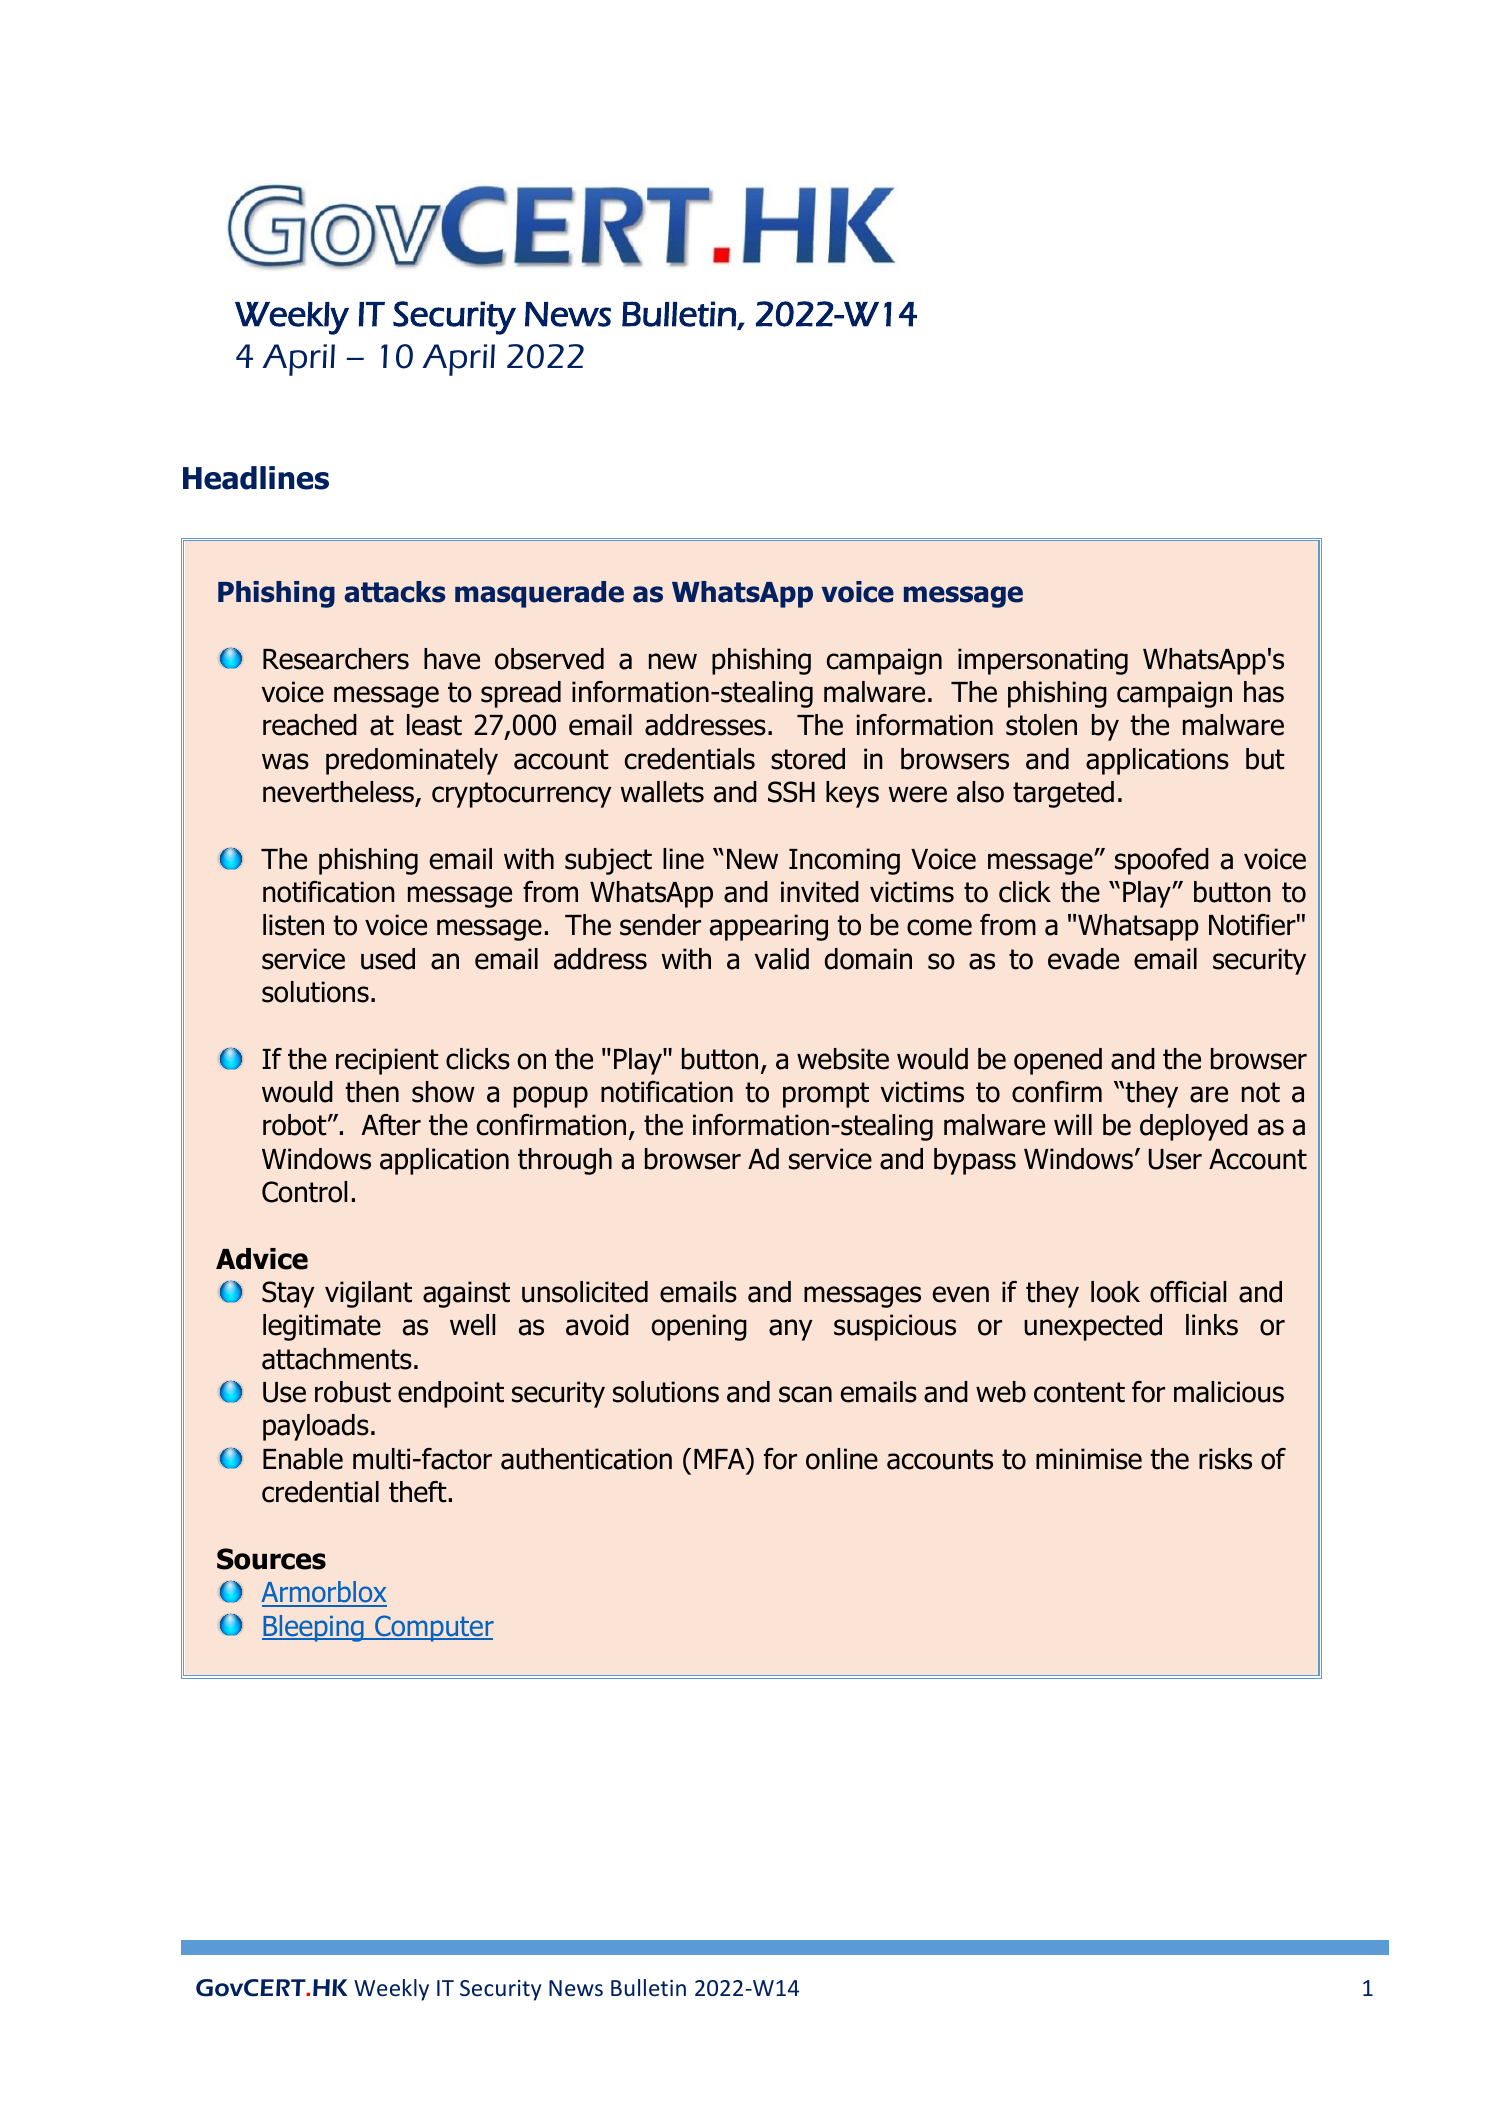  What do you see at coordinates (549, 659) in the screenshot?
I see `observed` at bounding box center [549, 659].
